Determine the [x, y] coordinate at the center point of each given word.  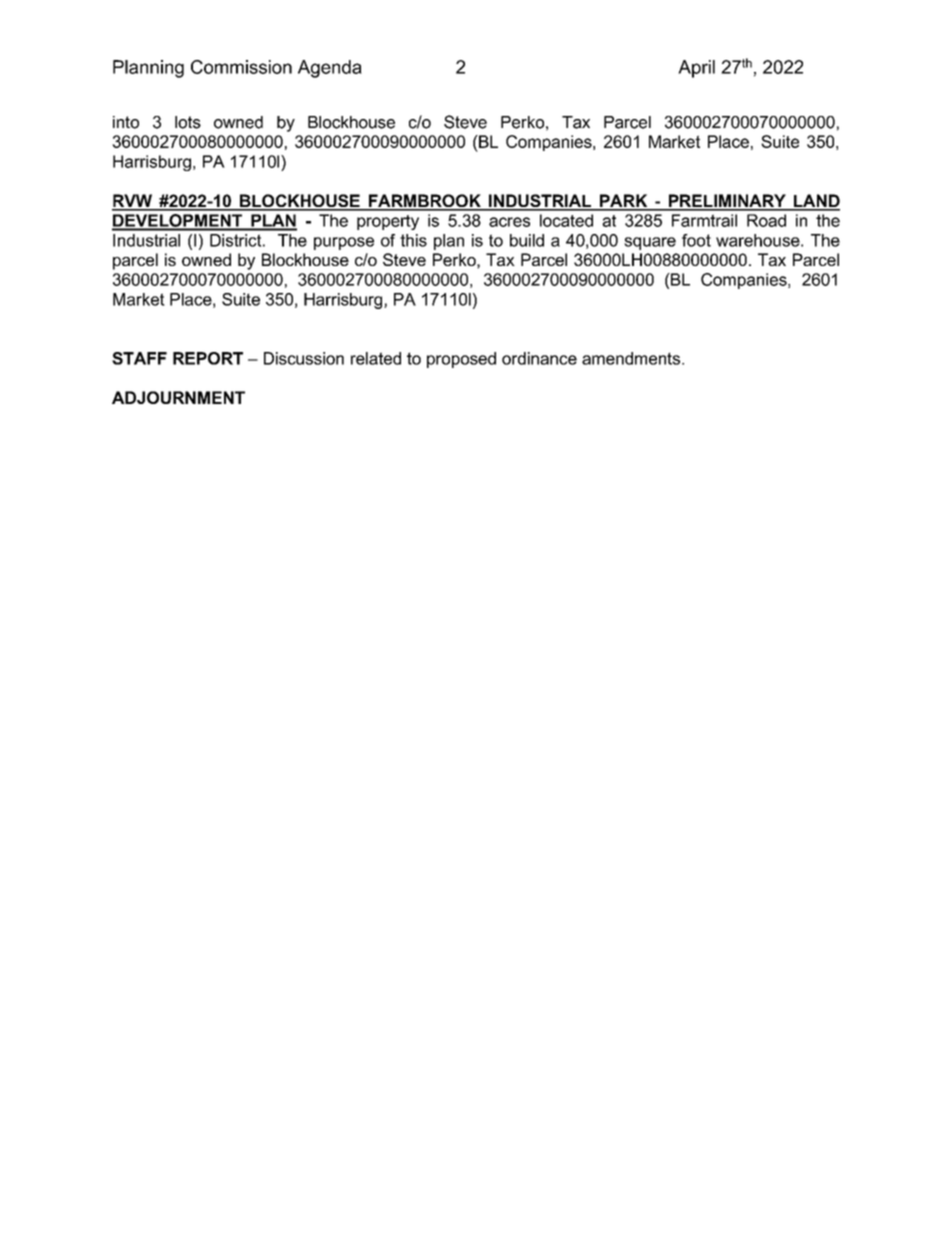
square [650, 243]
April [696, 69]
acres [509, 222]
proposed [461, 360]
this [413, 240]
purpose [344, 243]
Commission [241, 67]
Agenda [330, 69]
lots [188, 122]
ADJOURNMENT [178, 397]
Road [766, 220]
